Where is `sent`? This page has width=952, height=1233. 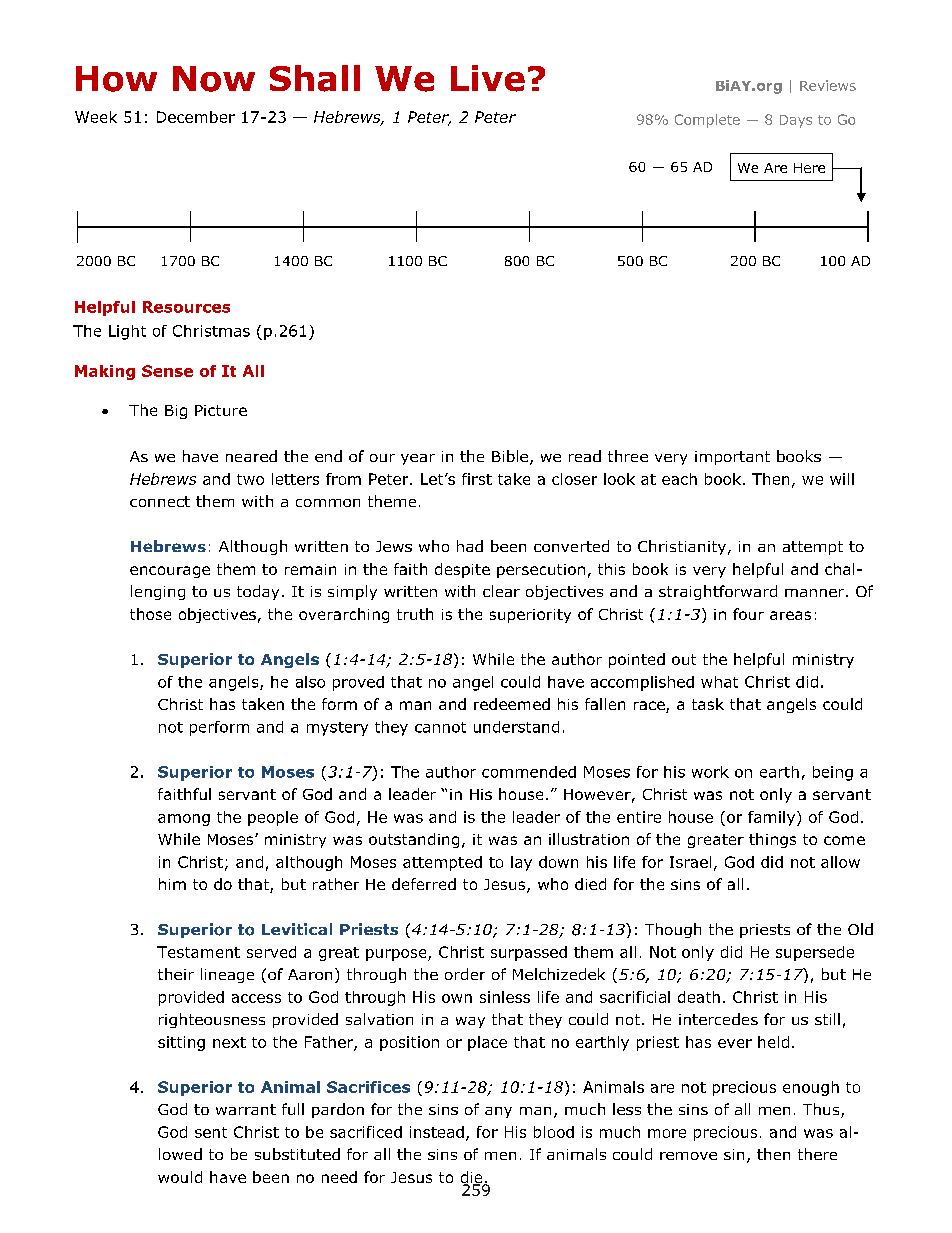 sent is located at coordinates (211, 1132).
